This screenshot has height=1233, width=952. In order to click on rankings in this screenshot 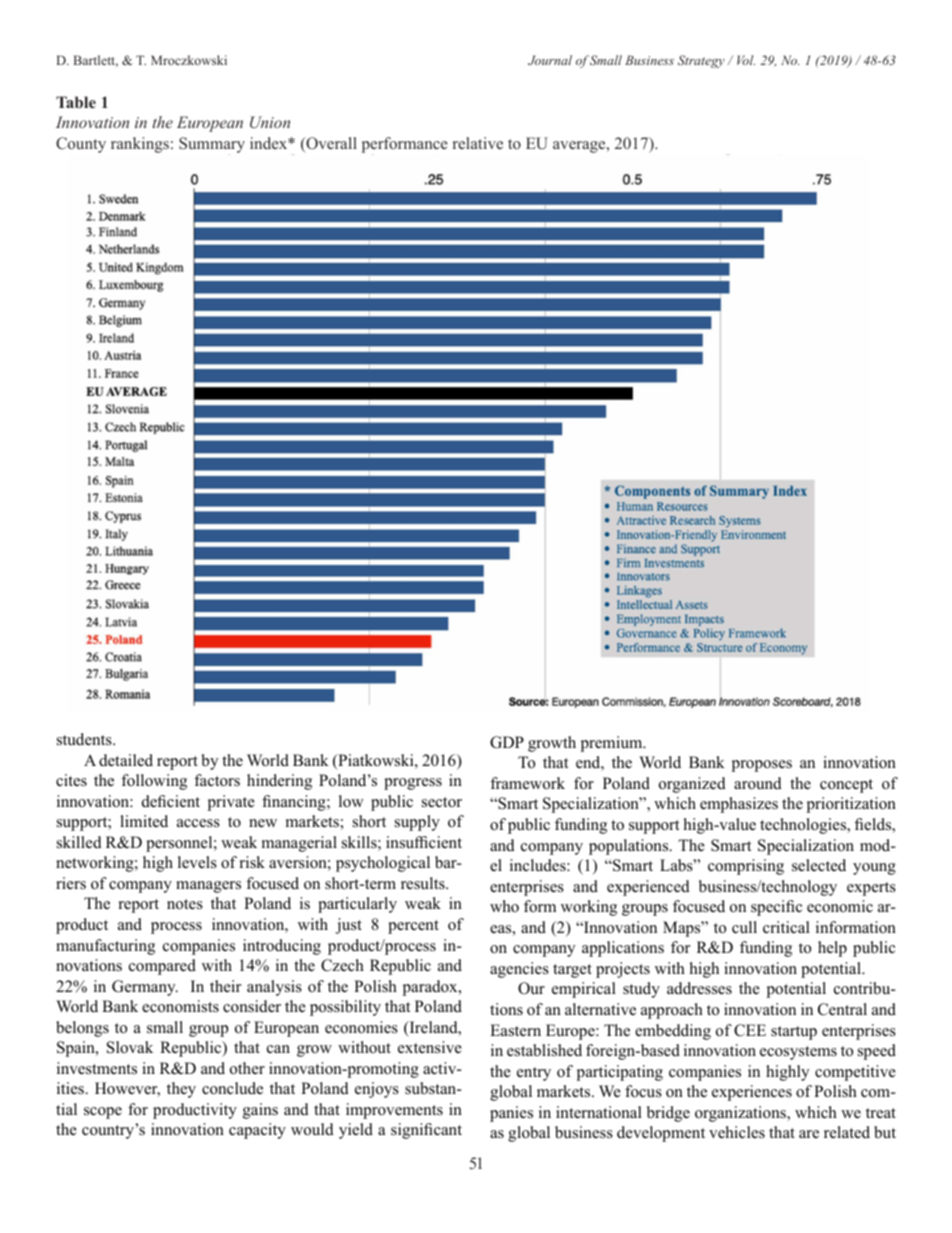, I will do `click(140, 145)`.
